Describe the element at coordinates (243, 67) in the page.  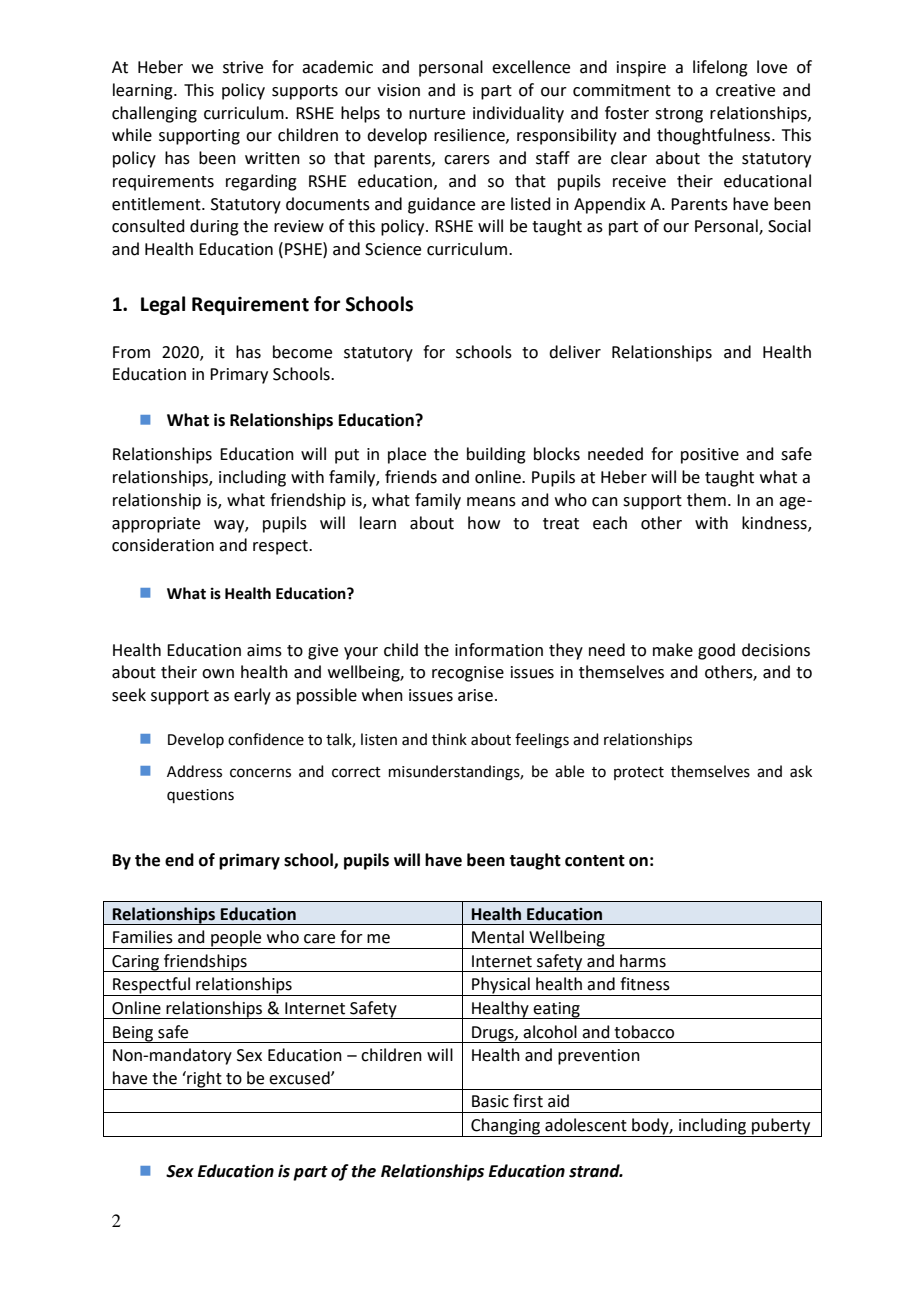
I see `strive` at that location.
